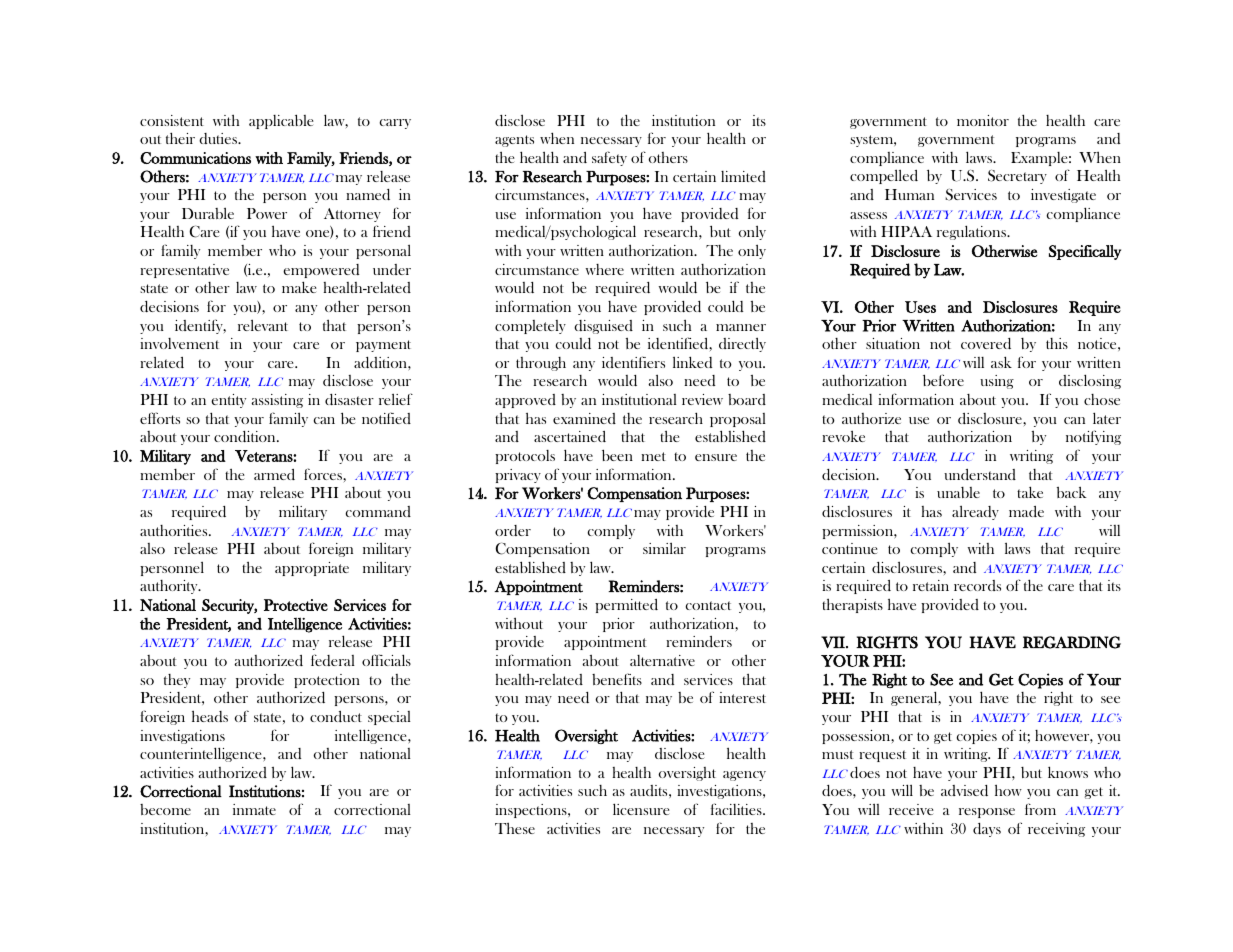  What do you see at coordinates (274, 474) in the screenshot?
I see `armed` at bounding box center [274, 474].
